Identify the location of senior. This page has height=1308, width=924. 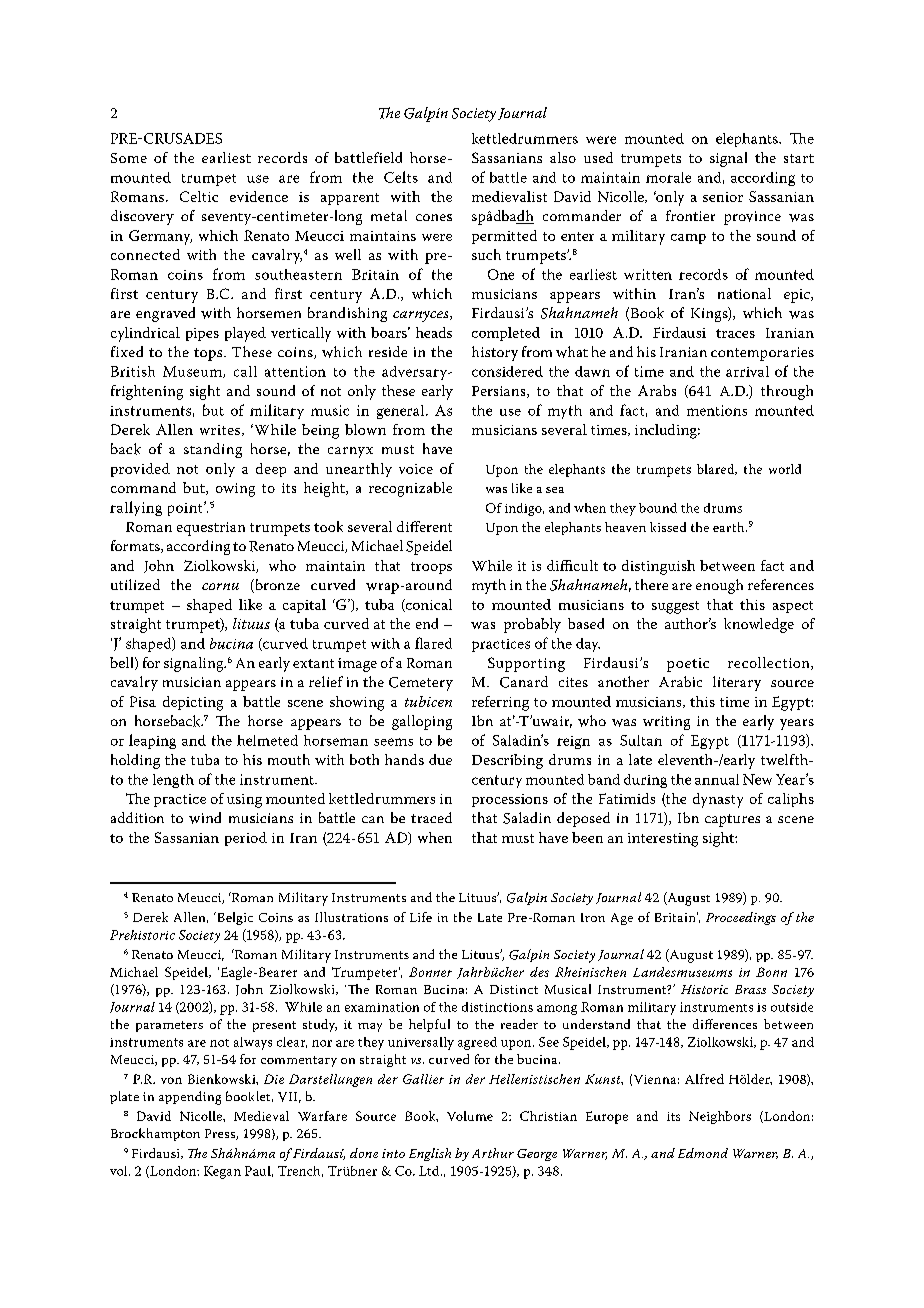
(723, 197).
